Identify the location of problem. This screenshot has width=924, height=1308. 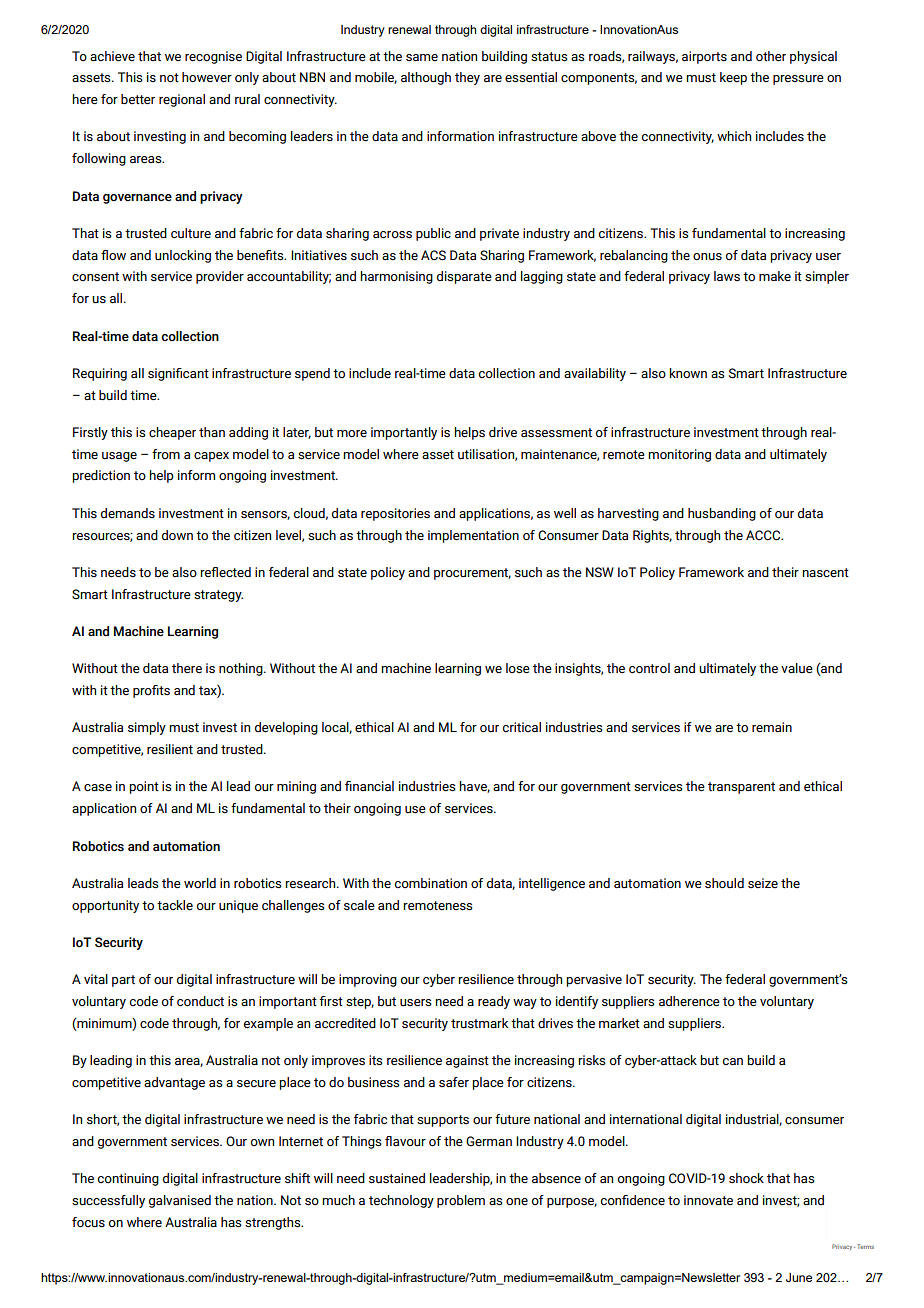
(461, 1201).
